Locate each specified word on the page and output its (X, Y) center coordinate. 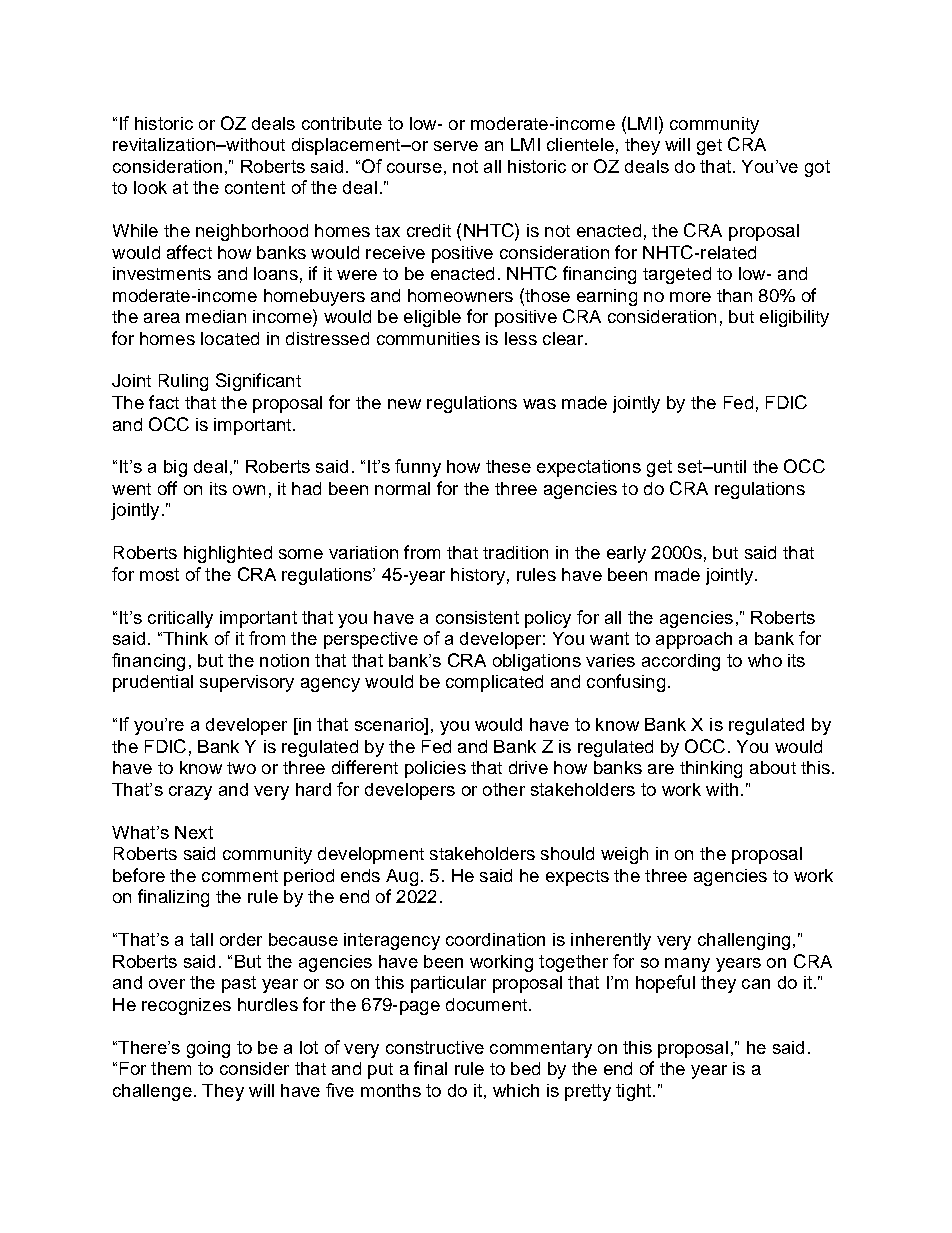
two (241, 768)
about (773, 767)
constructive (435, 1047)
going (208, 1049)
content (255, 187)
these (508, 466)
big (175, 468)
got (817, 168)
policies (435, 769)
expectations (589, 468)
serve (456, 146)
